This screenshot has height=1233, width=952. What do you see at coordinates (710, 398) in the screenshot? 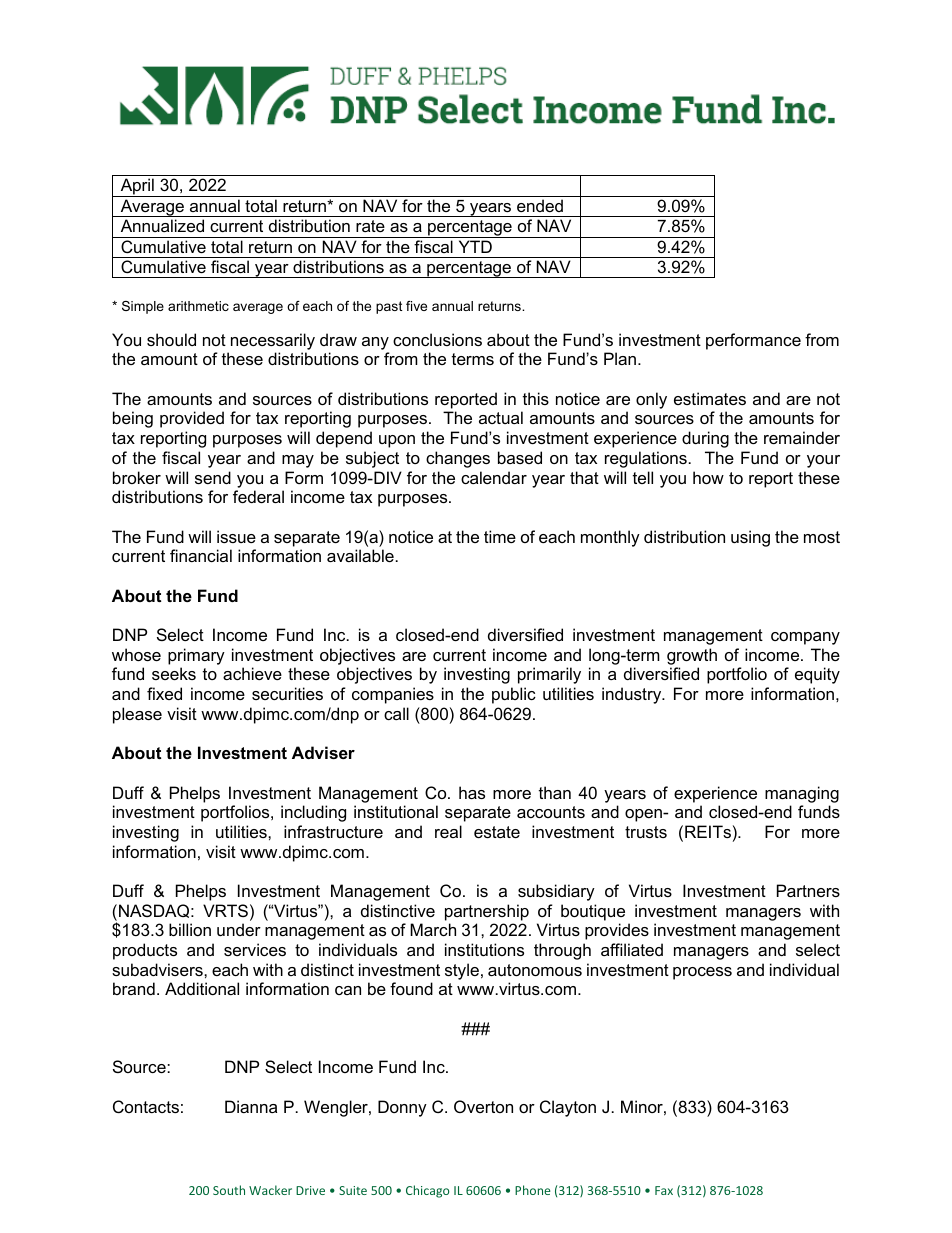
I see `estimates` at bounding box center [710, 398].
